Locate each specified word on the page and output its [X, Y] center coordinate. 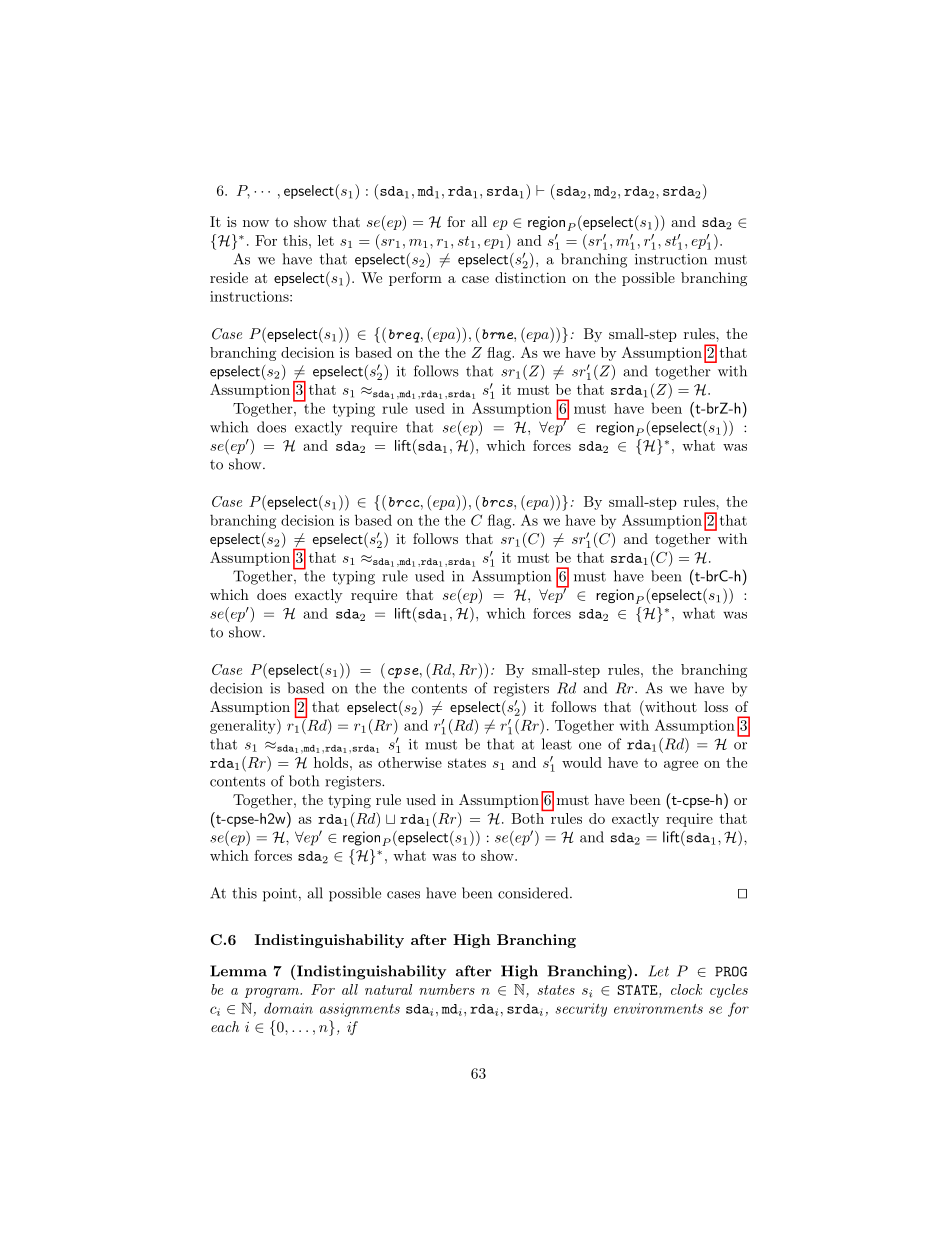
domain [288, 1008]
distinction [530, 277]
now [256, 223]
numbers [447, 989]
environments [658, 1008]
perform [415, 279]
